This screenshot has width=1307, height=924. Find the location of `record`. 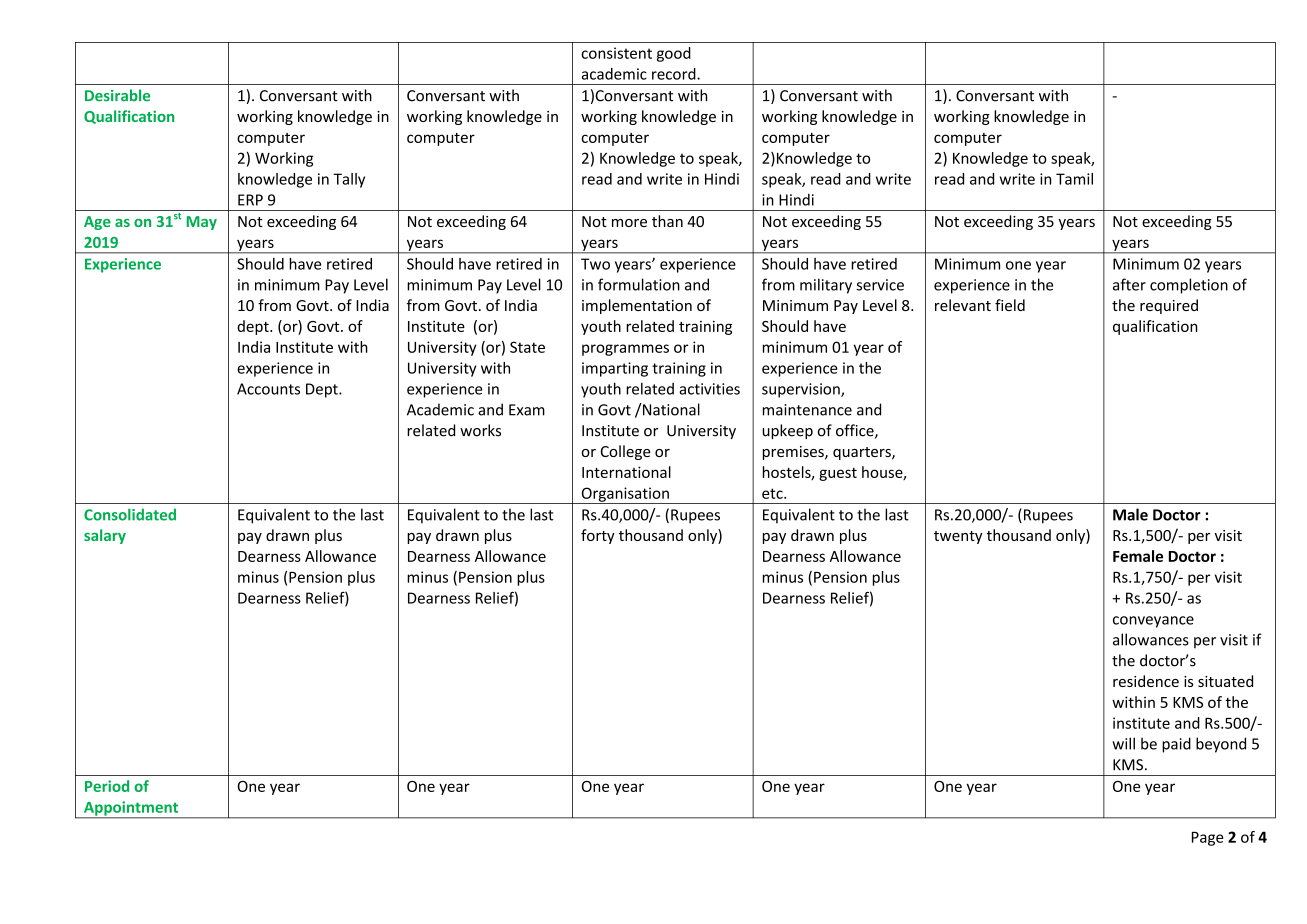

record is located at coordinates (675, 74).
